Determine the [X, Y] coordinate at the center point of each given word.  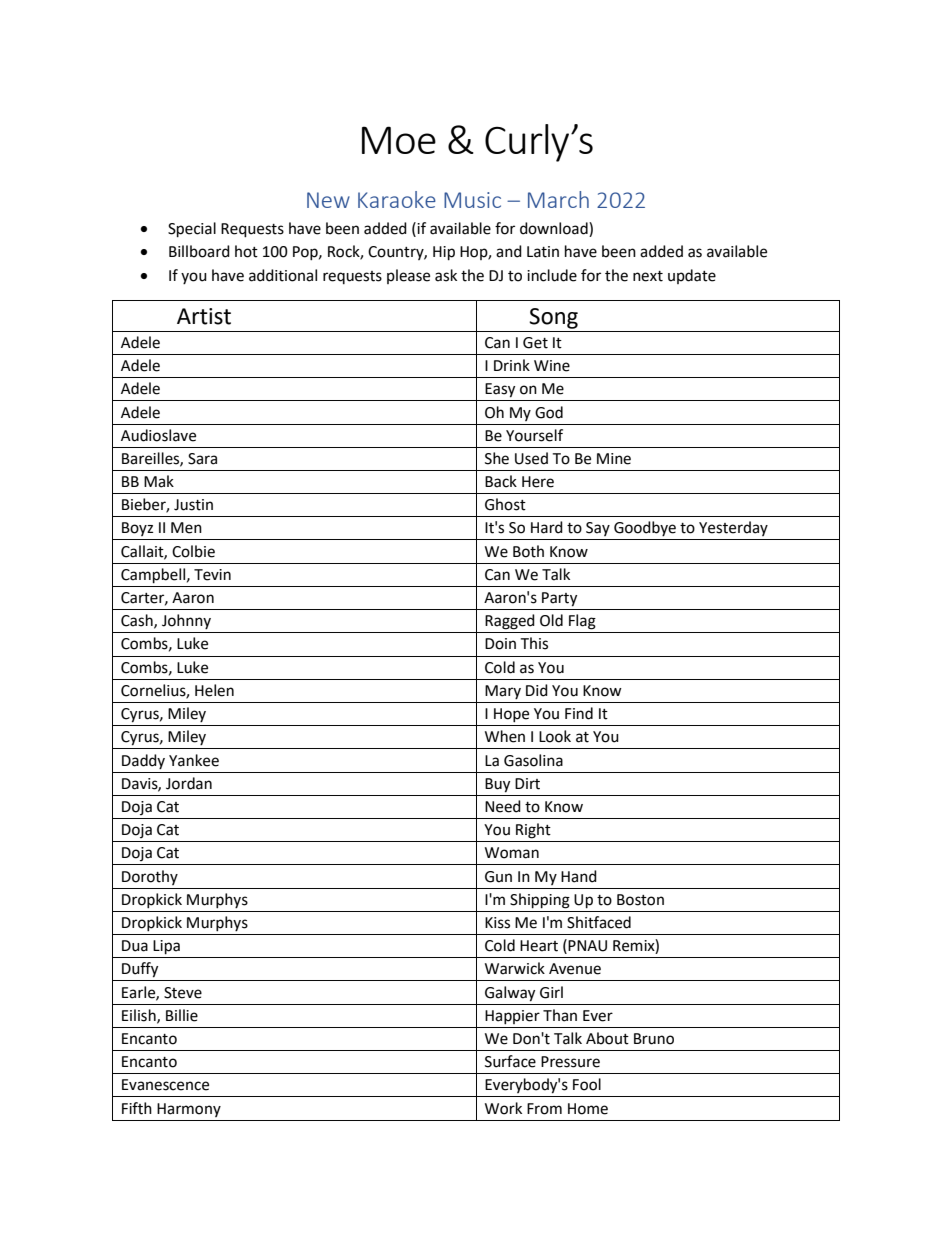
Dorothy [150, 877]
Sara [202, 459]
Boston [640, 900]
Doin [500, 644]
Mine [614, 459]
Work [503, 1108]
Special [192, 230]
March [558, 199]
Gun [498, 877]
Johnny [186, 621]
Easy [500, 390]
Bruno [654, 1039]
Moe [399, 140]
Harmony [189, 1110]
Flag [582, 622]
